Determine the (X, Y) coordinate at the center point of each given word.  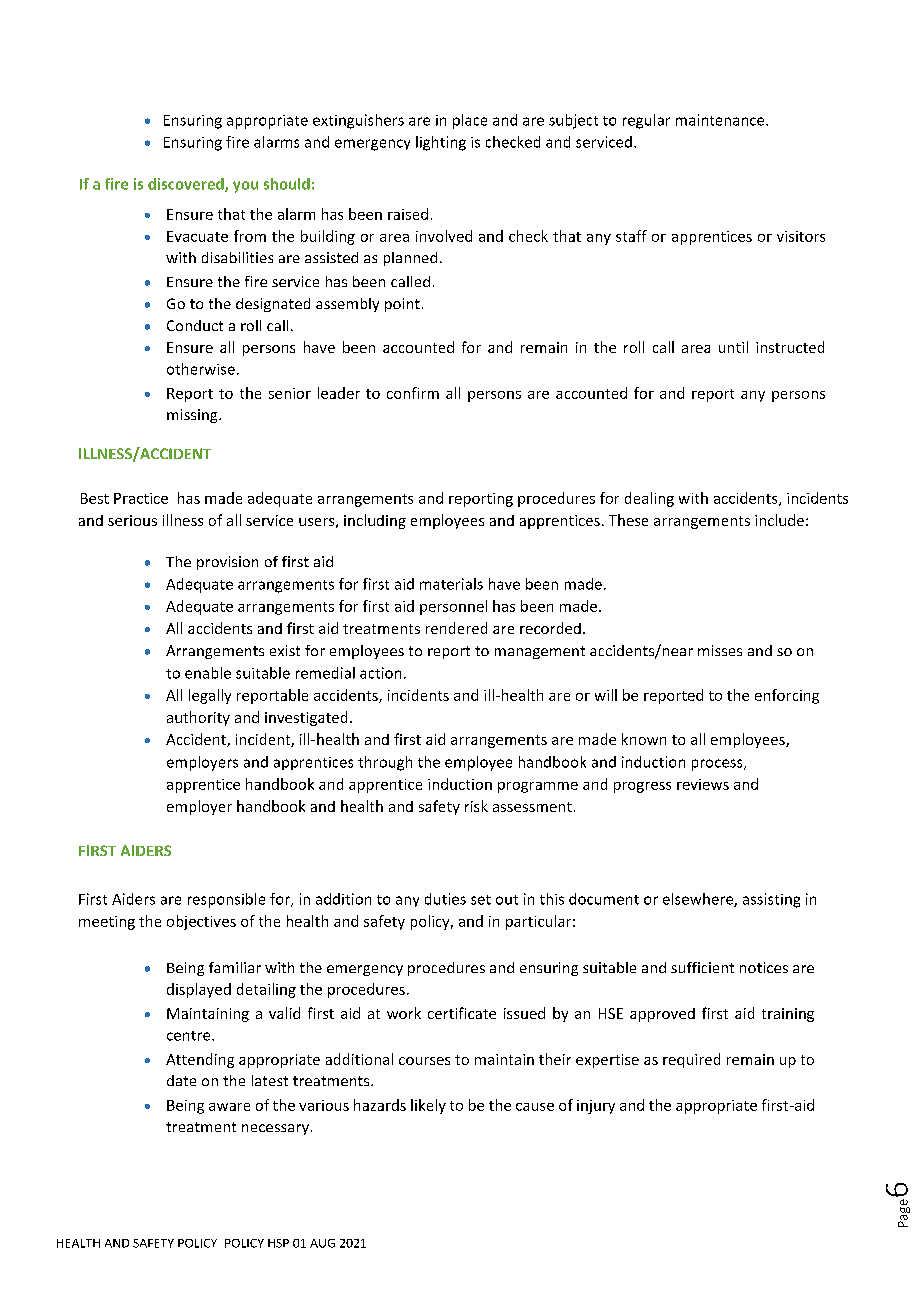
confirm (413, 393)
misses (720, 650)
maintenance (721, 120)
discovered (187, 185)
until (733, 347)
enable (208, 673)
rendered (456, 628)
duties (445, 899)
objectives (201, 922)
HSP (278, 1243)
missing (193, 416)
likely (428, 1106)
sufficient (702, 967)
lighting (441, 143)
